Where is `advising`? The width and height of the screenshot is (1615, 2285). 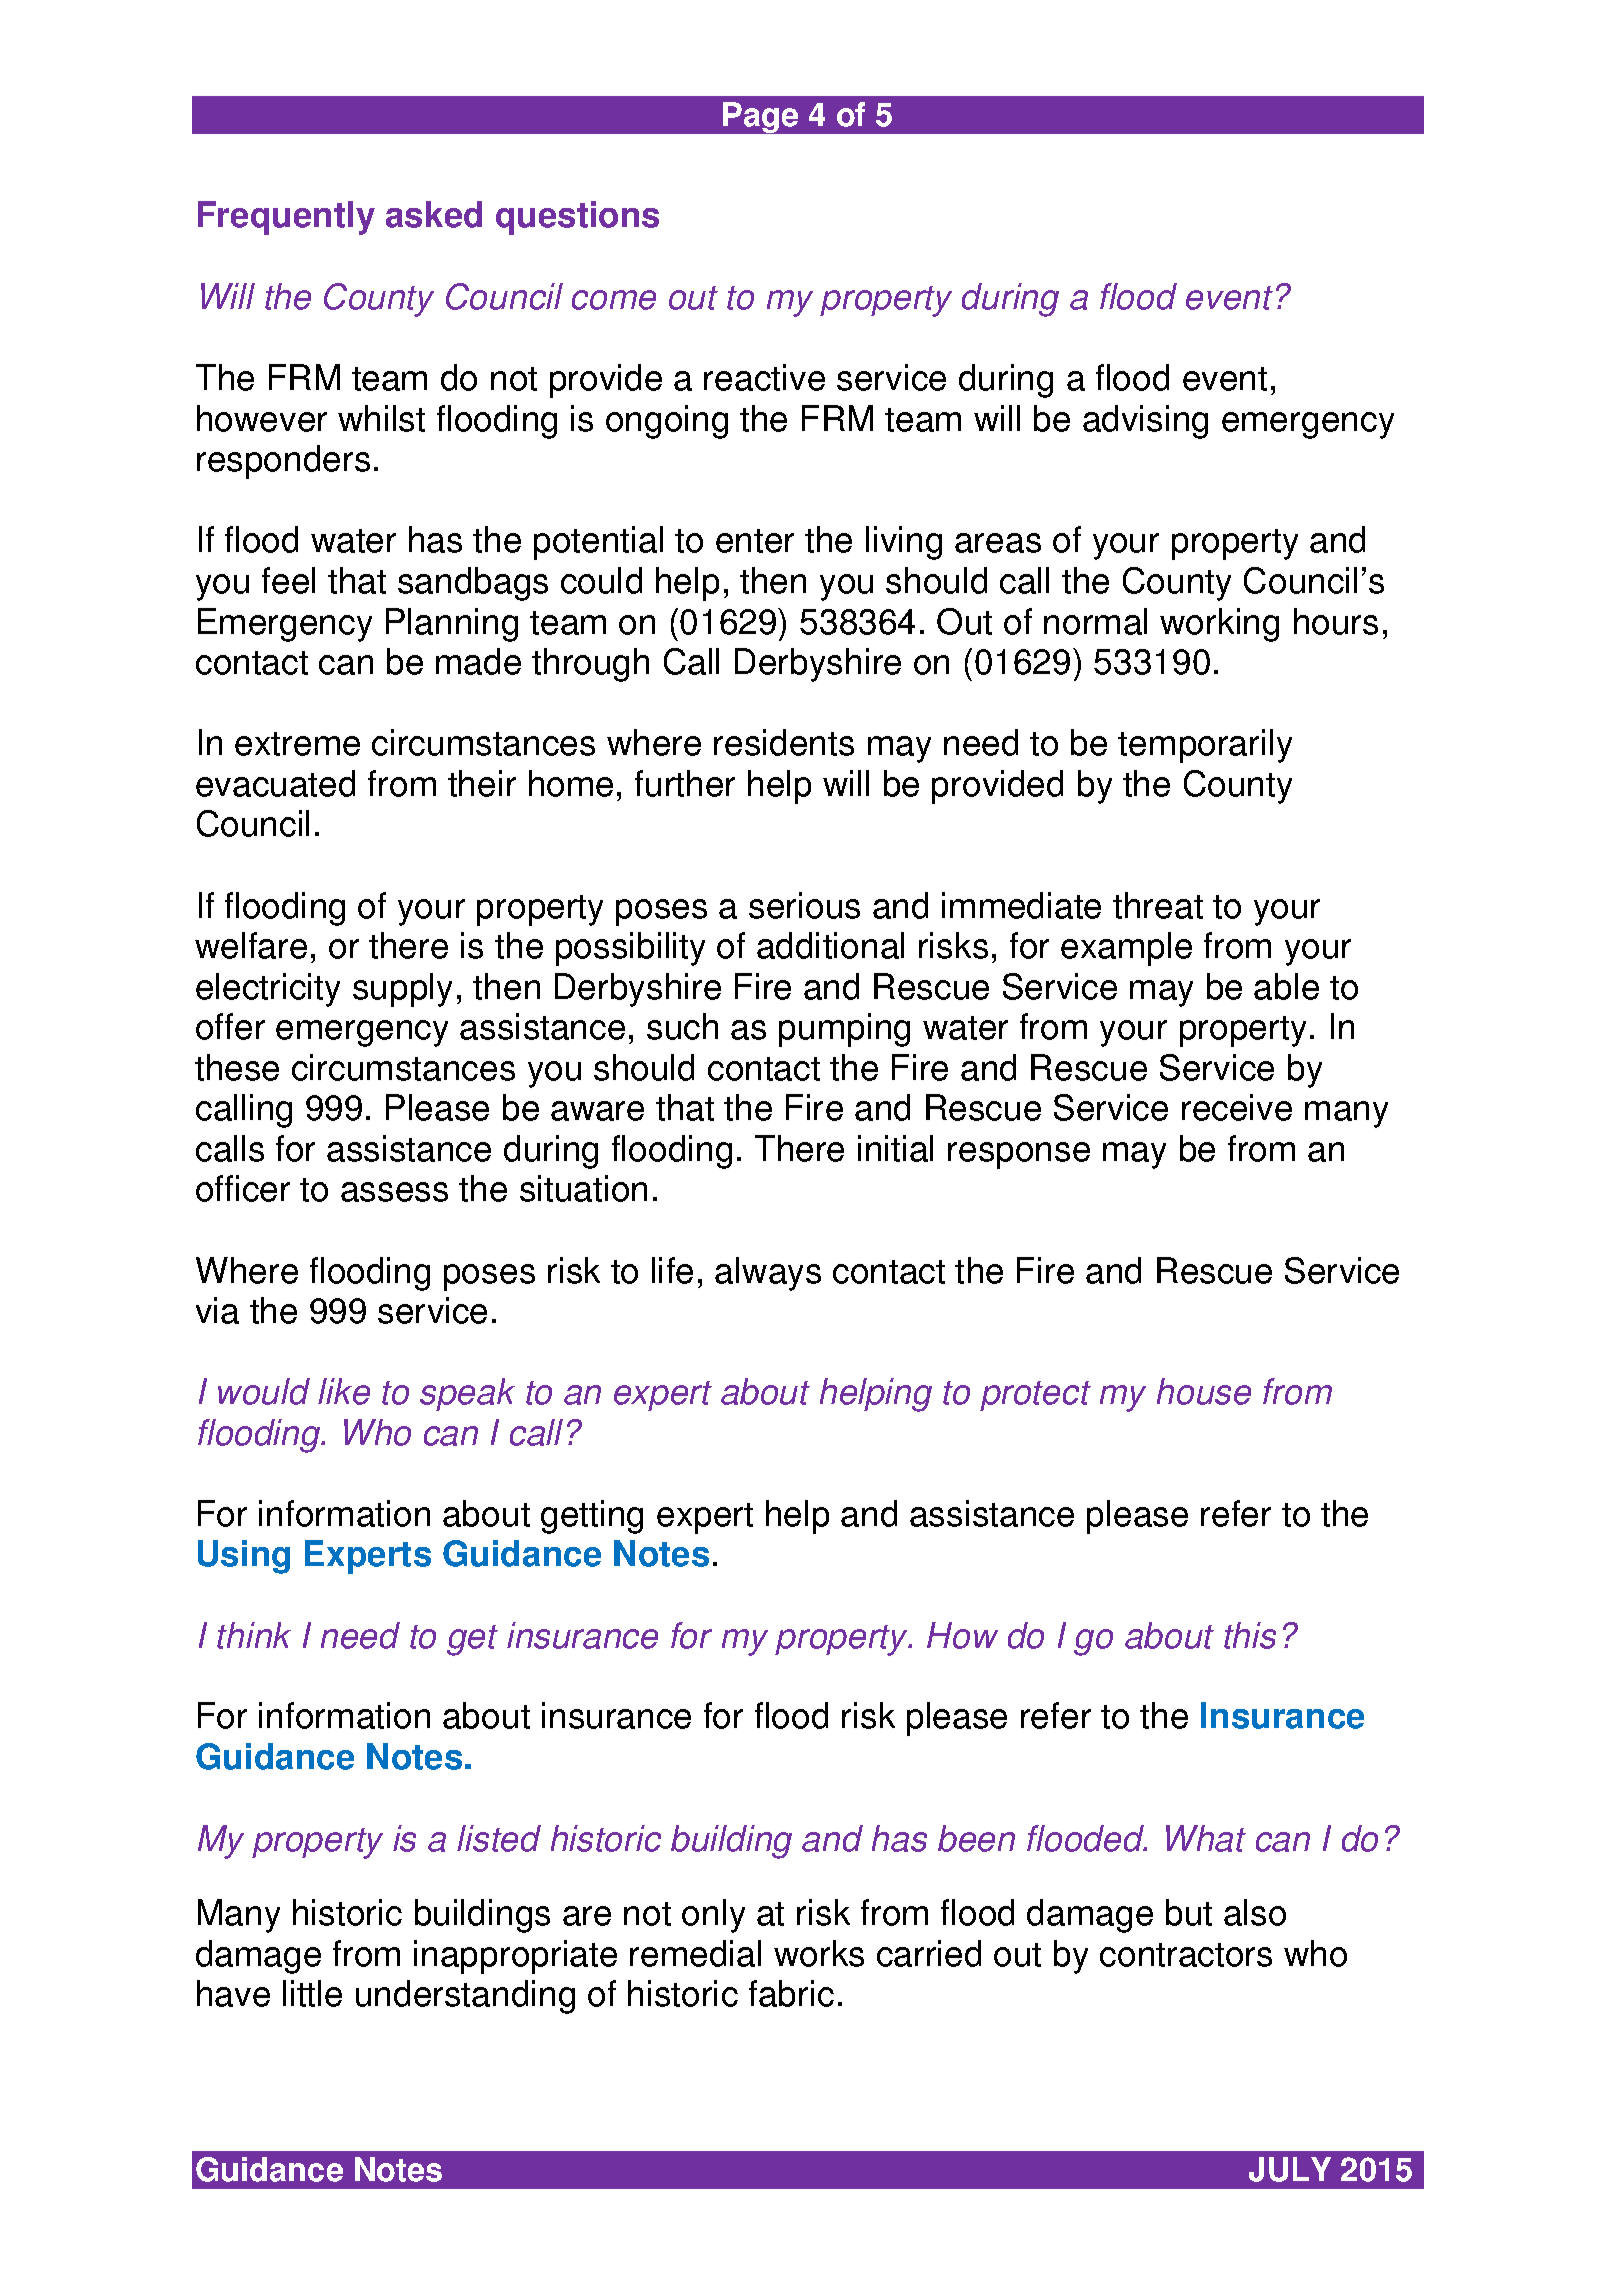
advising is located at coordinates (1145, 422).
